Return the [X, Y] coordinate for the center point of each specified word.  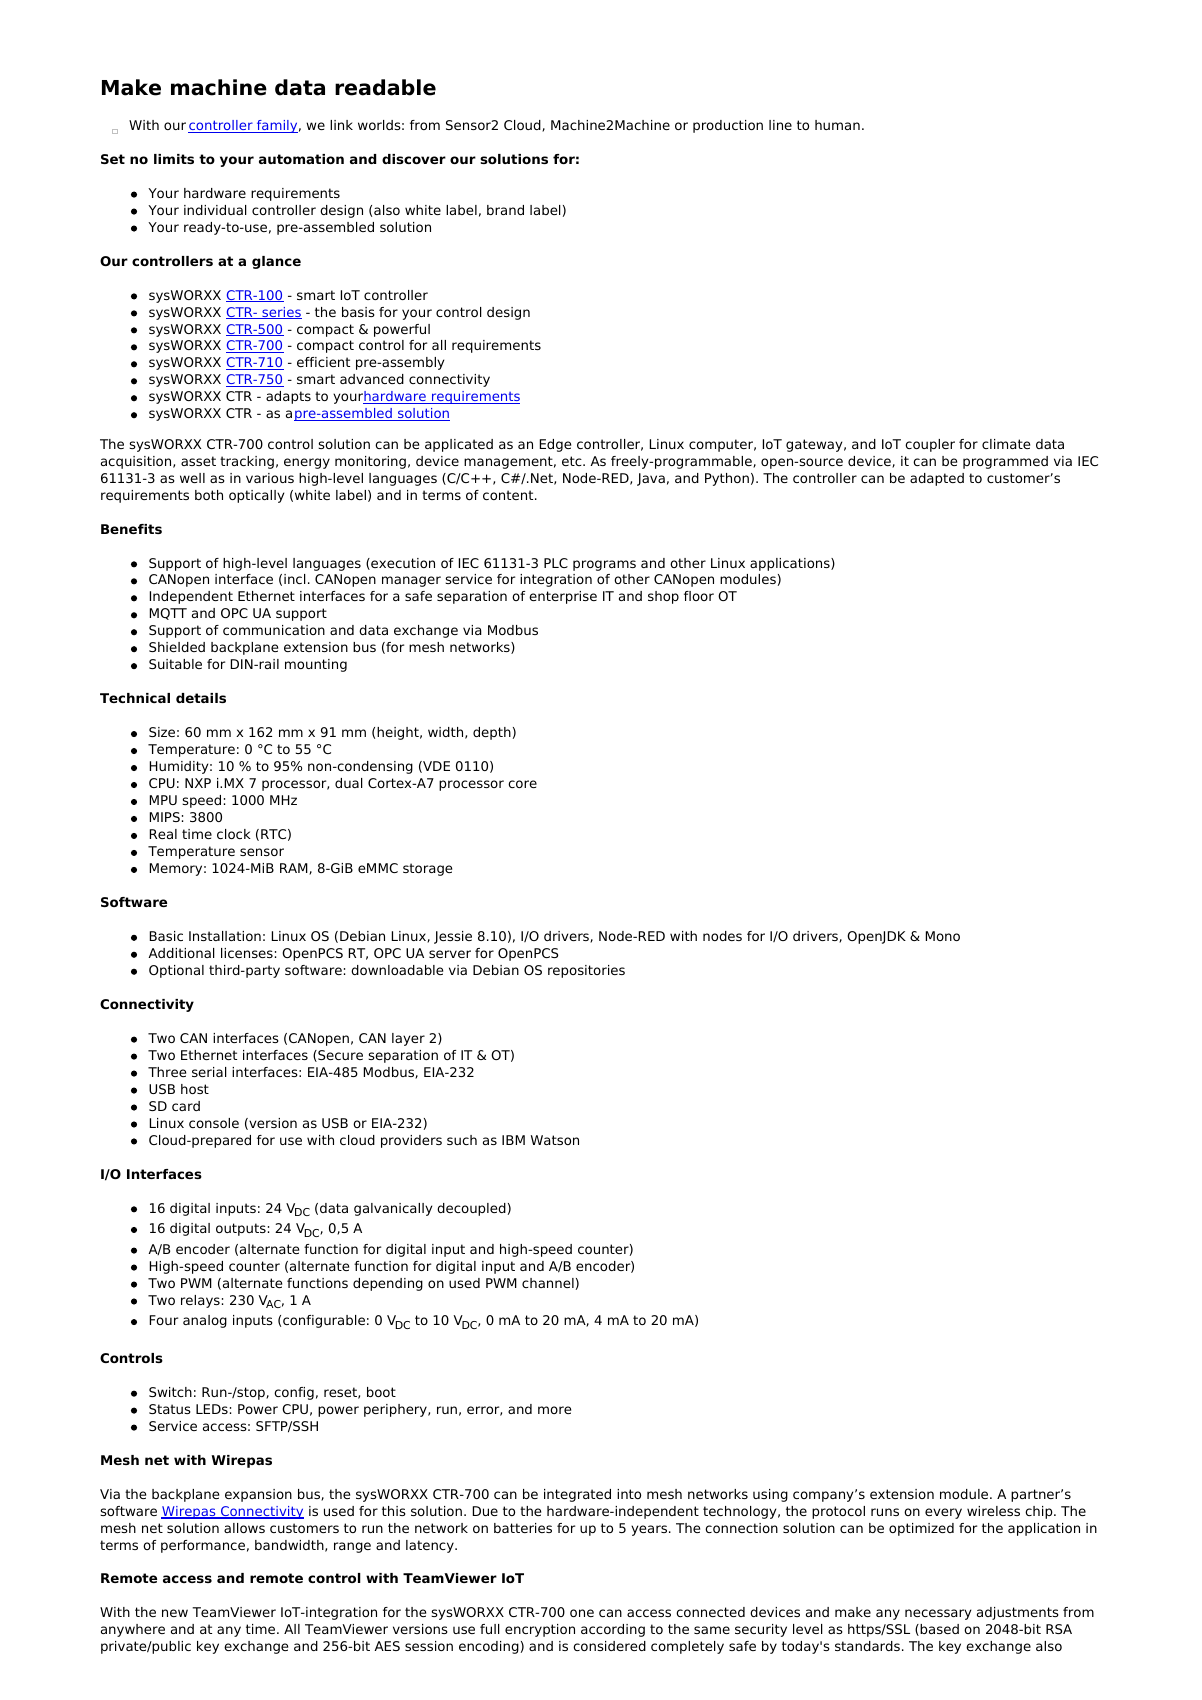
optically [256, 496]
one [582, 1613]
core [522, 784]
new [175, 1613]
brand [505, 210]
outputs [241, 1229]
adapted [937, 479]
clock [234, 834]
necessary [938, 1614]
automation [301, 159]
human [837, 125]
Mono [943, 936]
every [943, 1513]
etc [573, 461]
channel [548, 1283]
